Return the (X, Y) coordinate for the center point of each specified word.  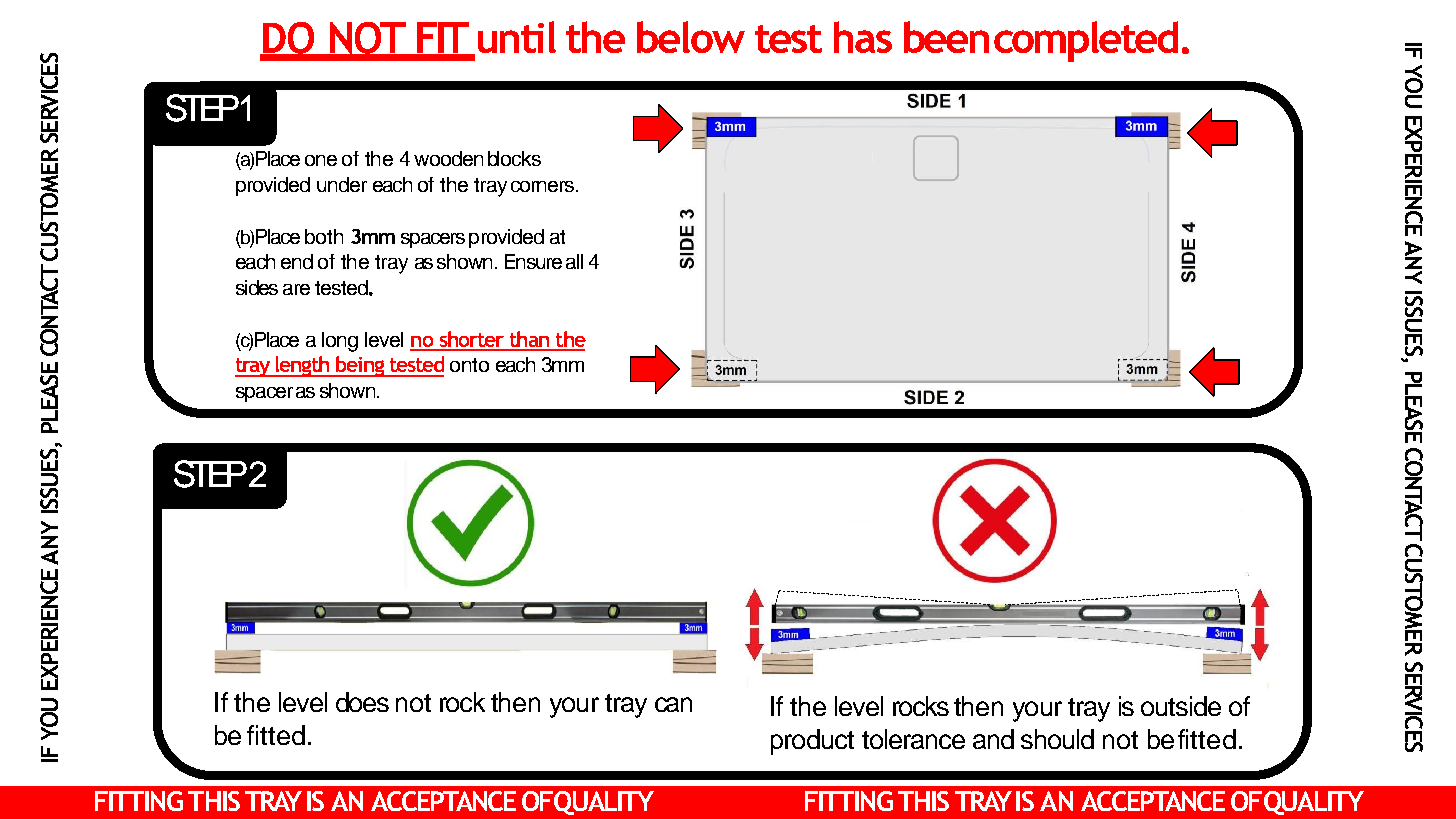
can (673, 704)
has (863, 37)
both (324, 236)
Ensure (533, 261)
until (517, 37)
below (691, 37)
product (812, 742)
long (340, 342)
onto (469, 365)
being (360, 366)
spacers (433, 240)
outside (1181, 706)
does (362, 702)
